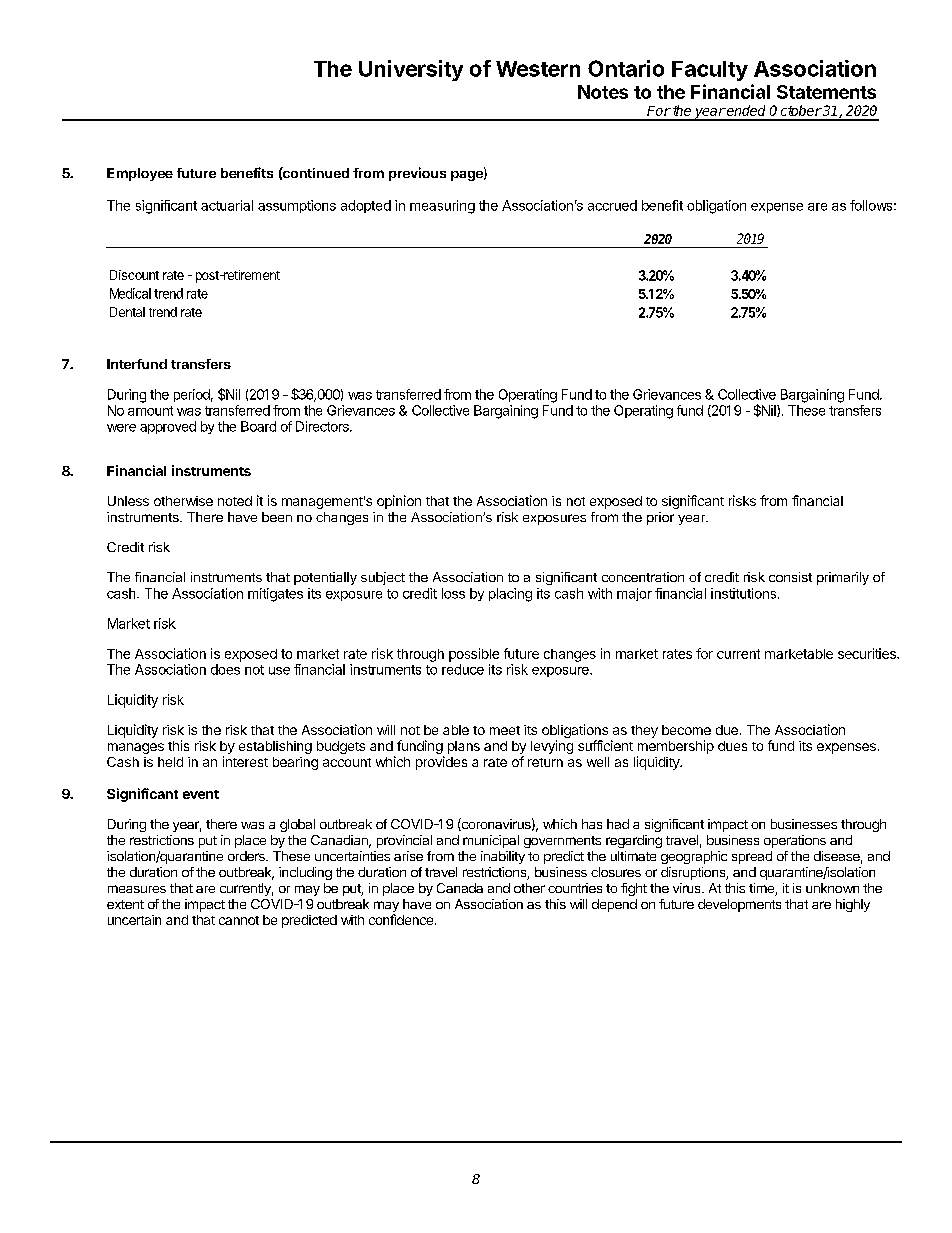 The image size is (952, 1233). What do you see at coordinates (826, 92) in the screenshot?
I see `Statements` at bounding box center [826, 92].
